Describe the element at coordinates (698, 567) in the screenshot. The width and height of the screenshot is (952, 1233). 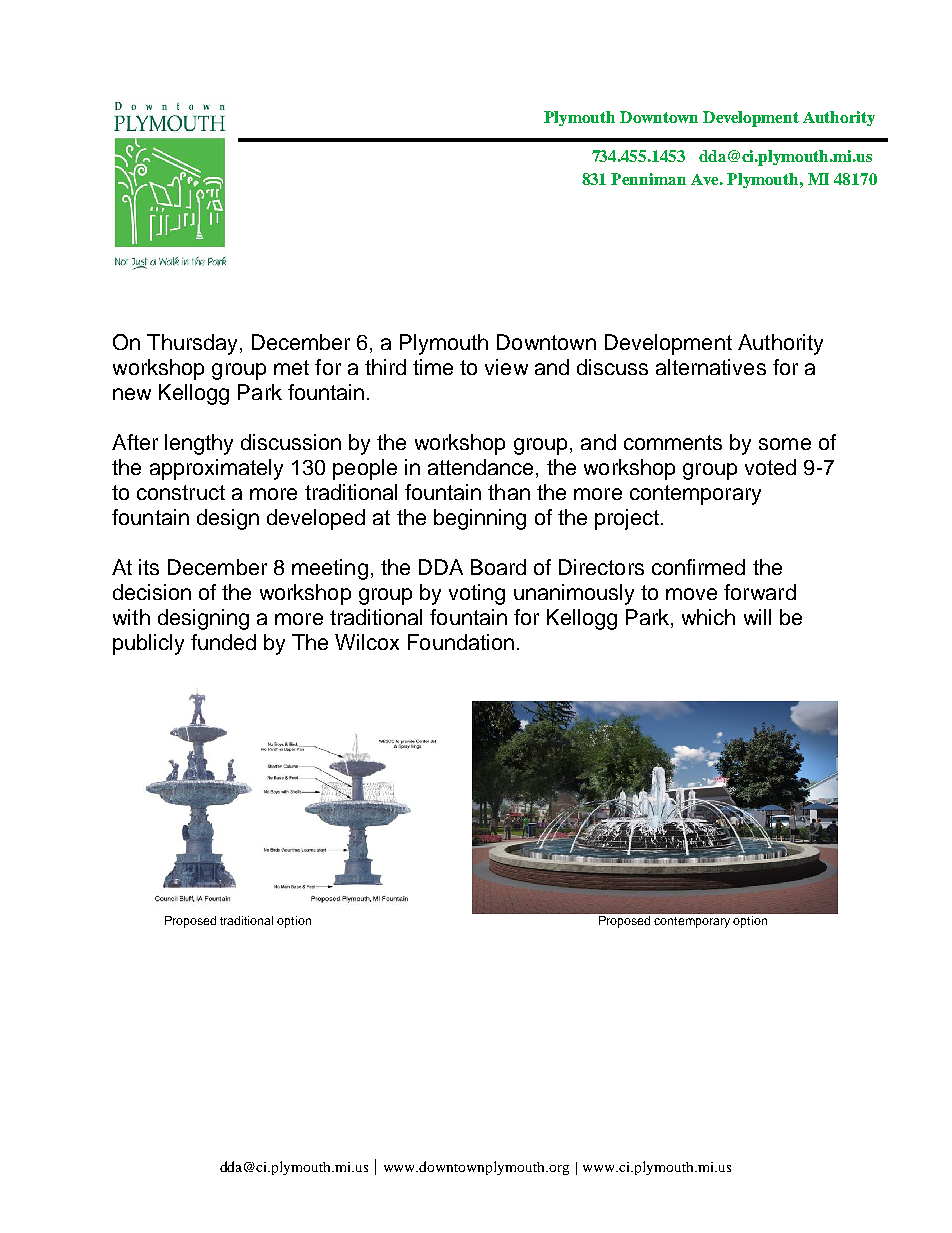
I see `confirmed` at that location.
